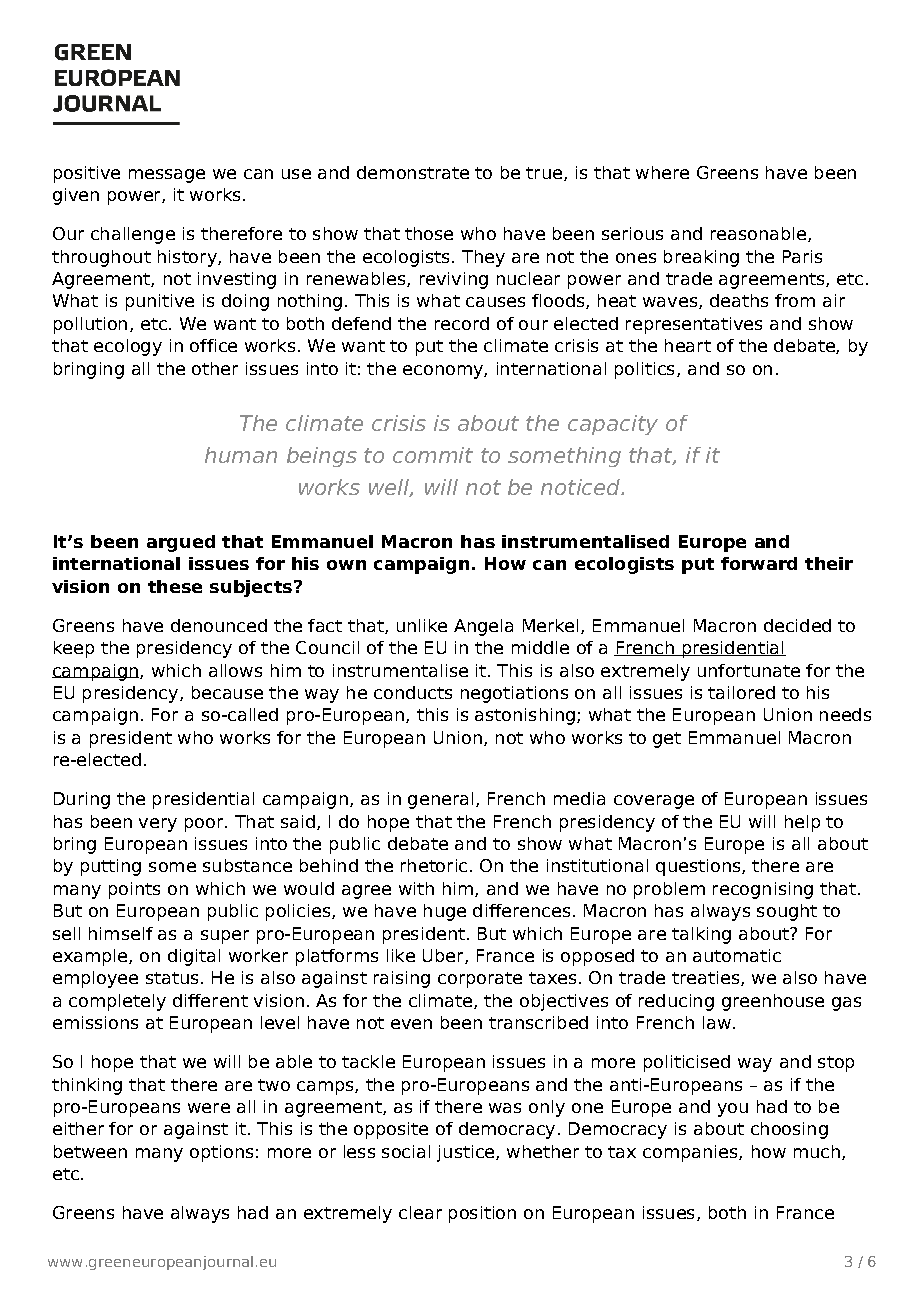 Image resolution: width=924 pixels, height=1308 pixels. What do you see at coordinates (802, 256) in the screenshot?
I see `Paris` at bounding box center [802, 256].
